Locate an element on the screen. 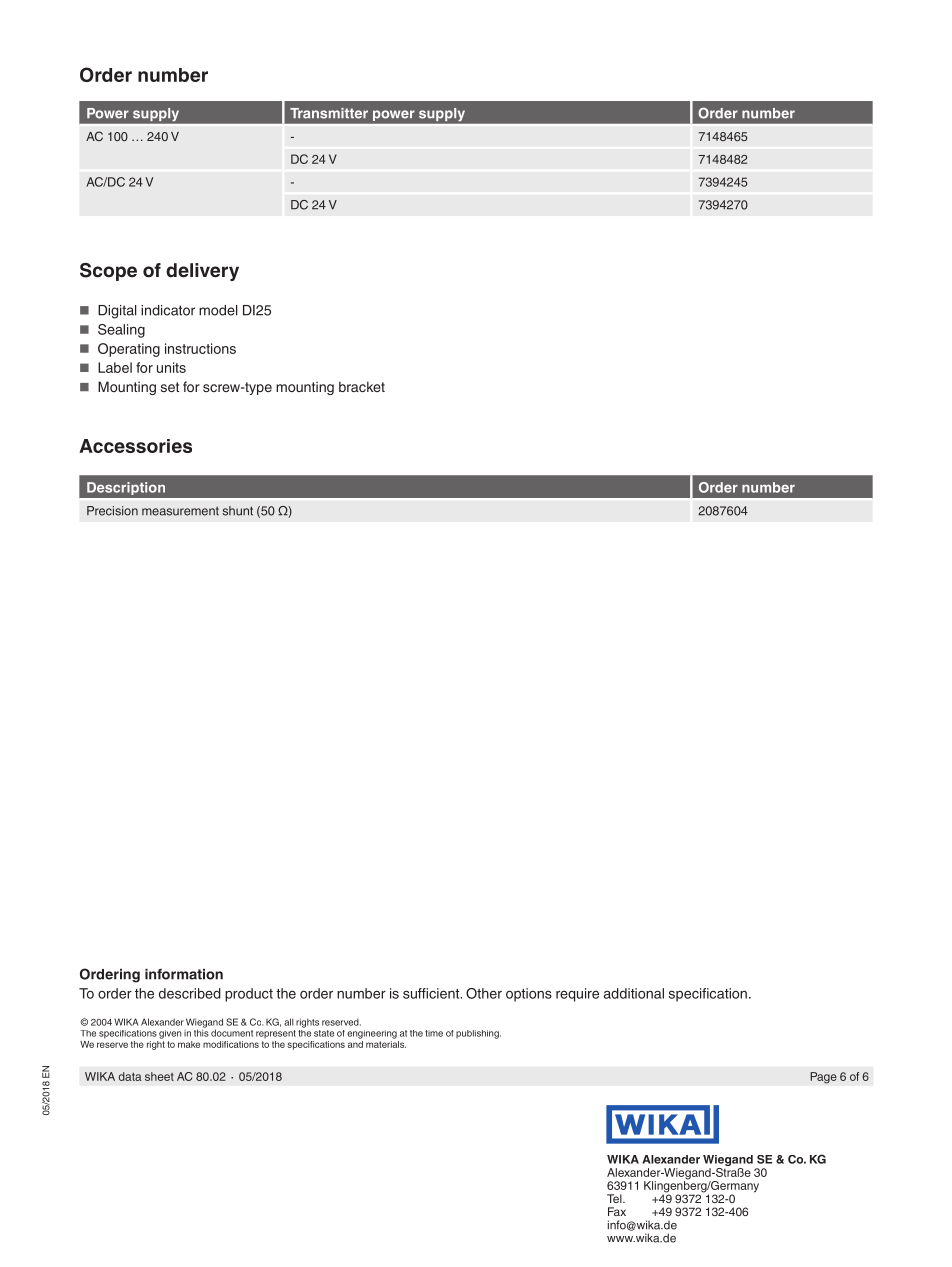 The width and height of the screenshot is (952, 1267). sufficient is located at coordinates (432, 993).
